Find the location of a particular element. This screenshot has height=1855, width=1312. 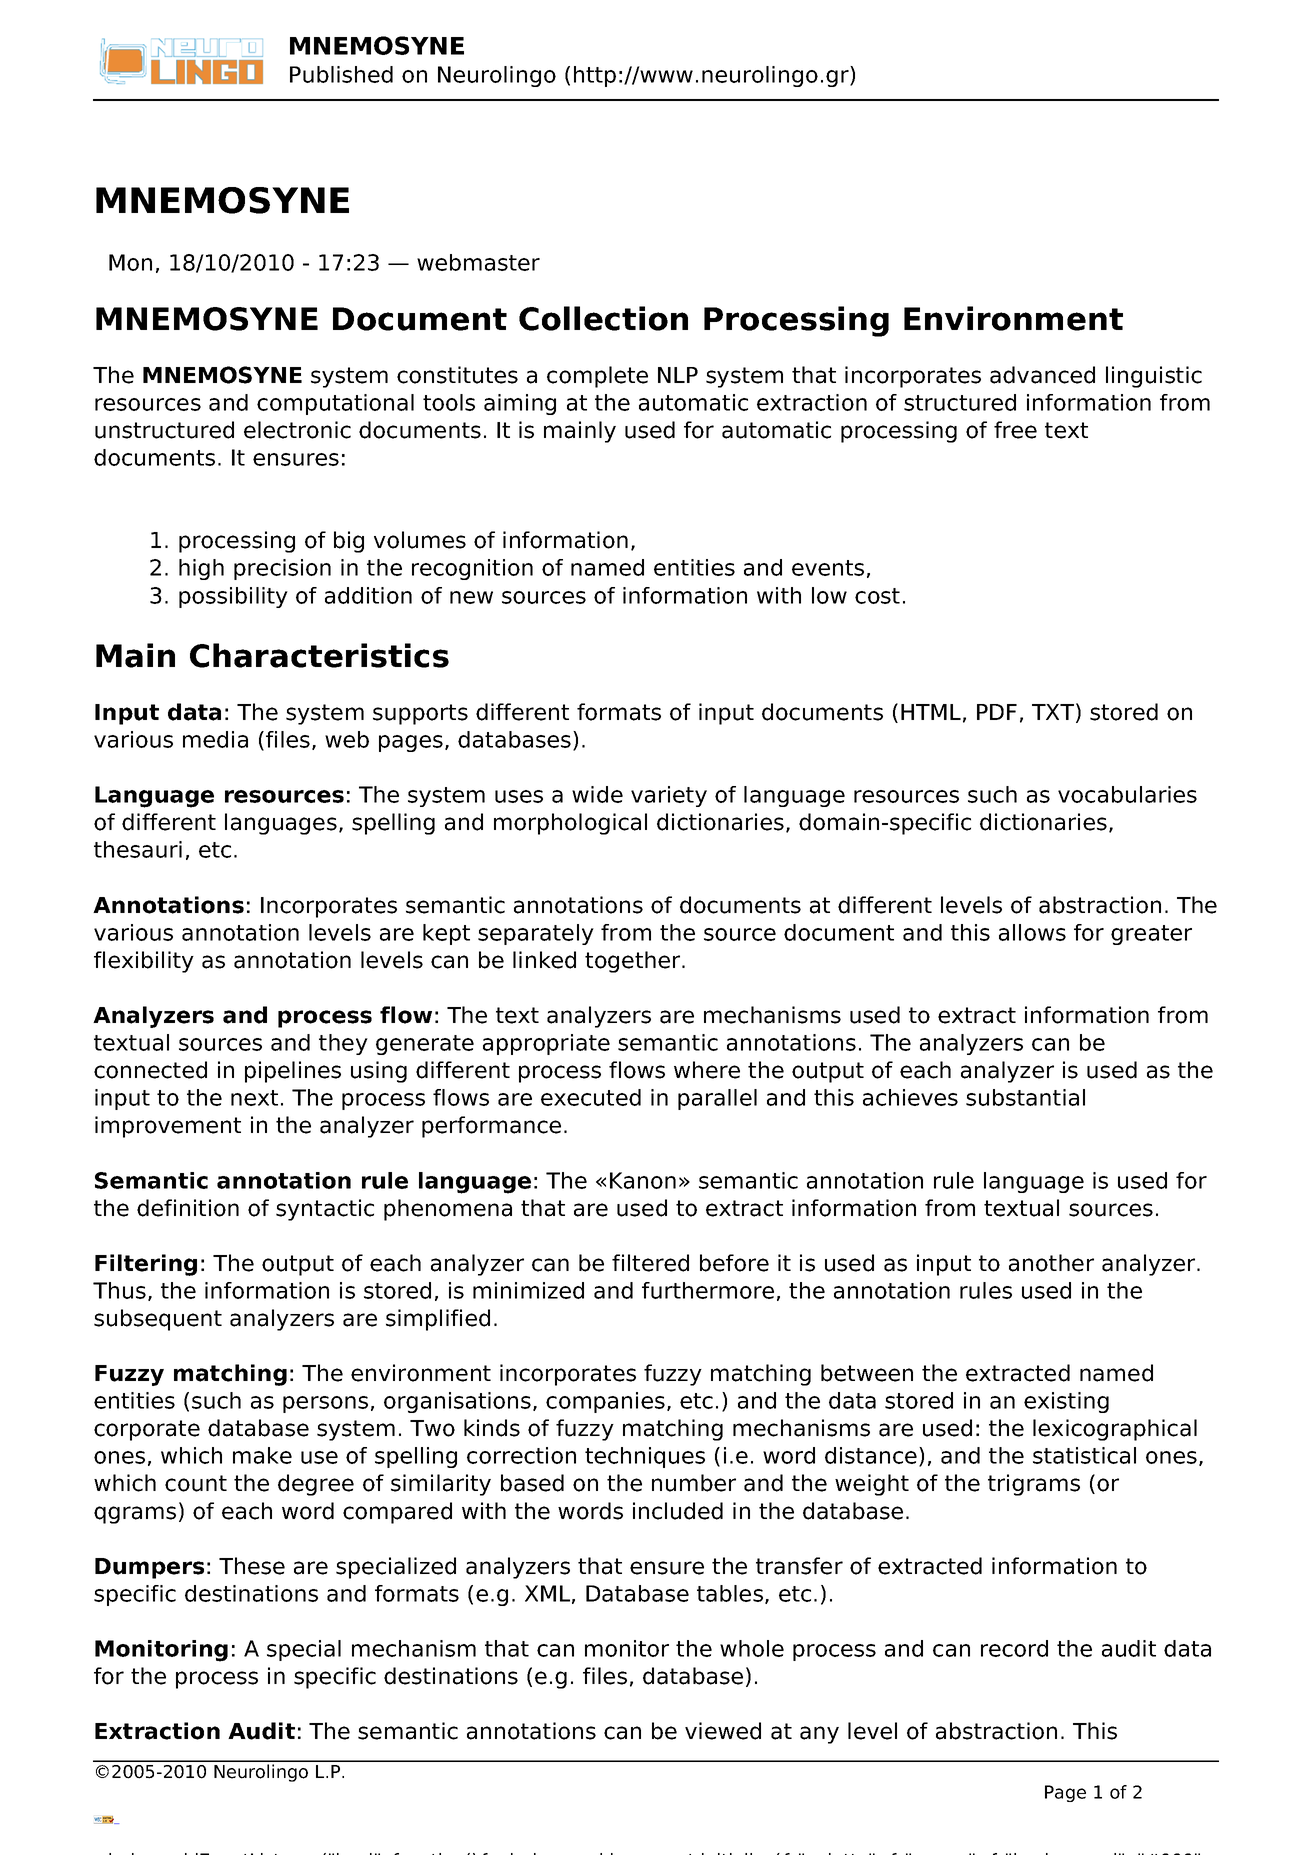

Kanon is located at coordinates (643, 1180).
